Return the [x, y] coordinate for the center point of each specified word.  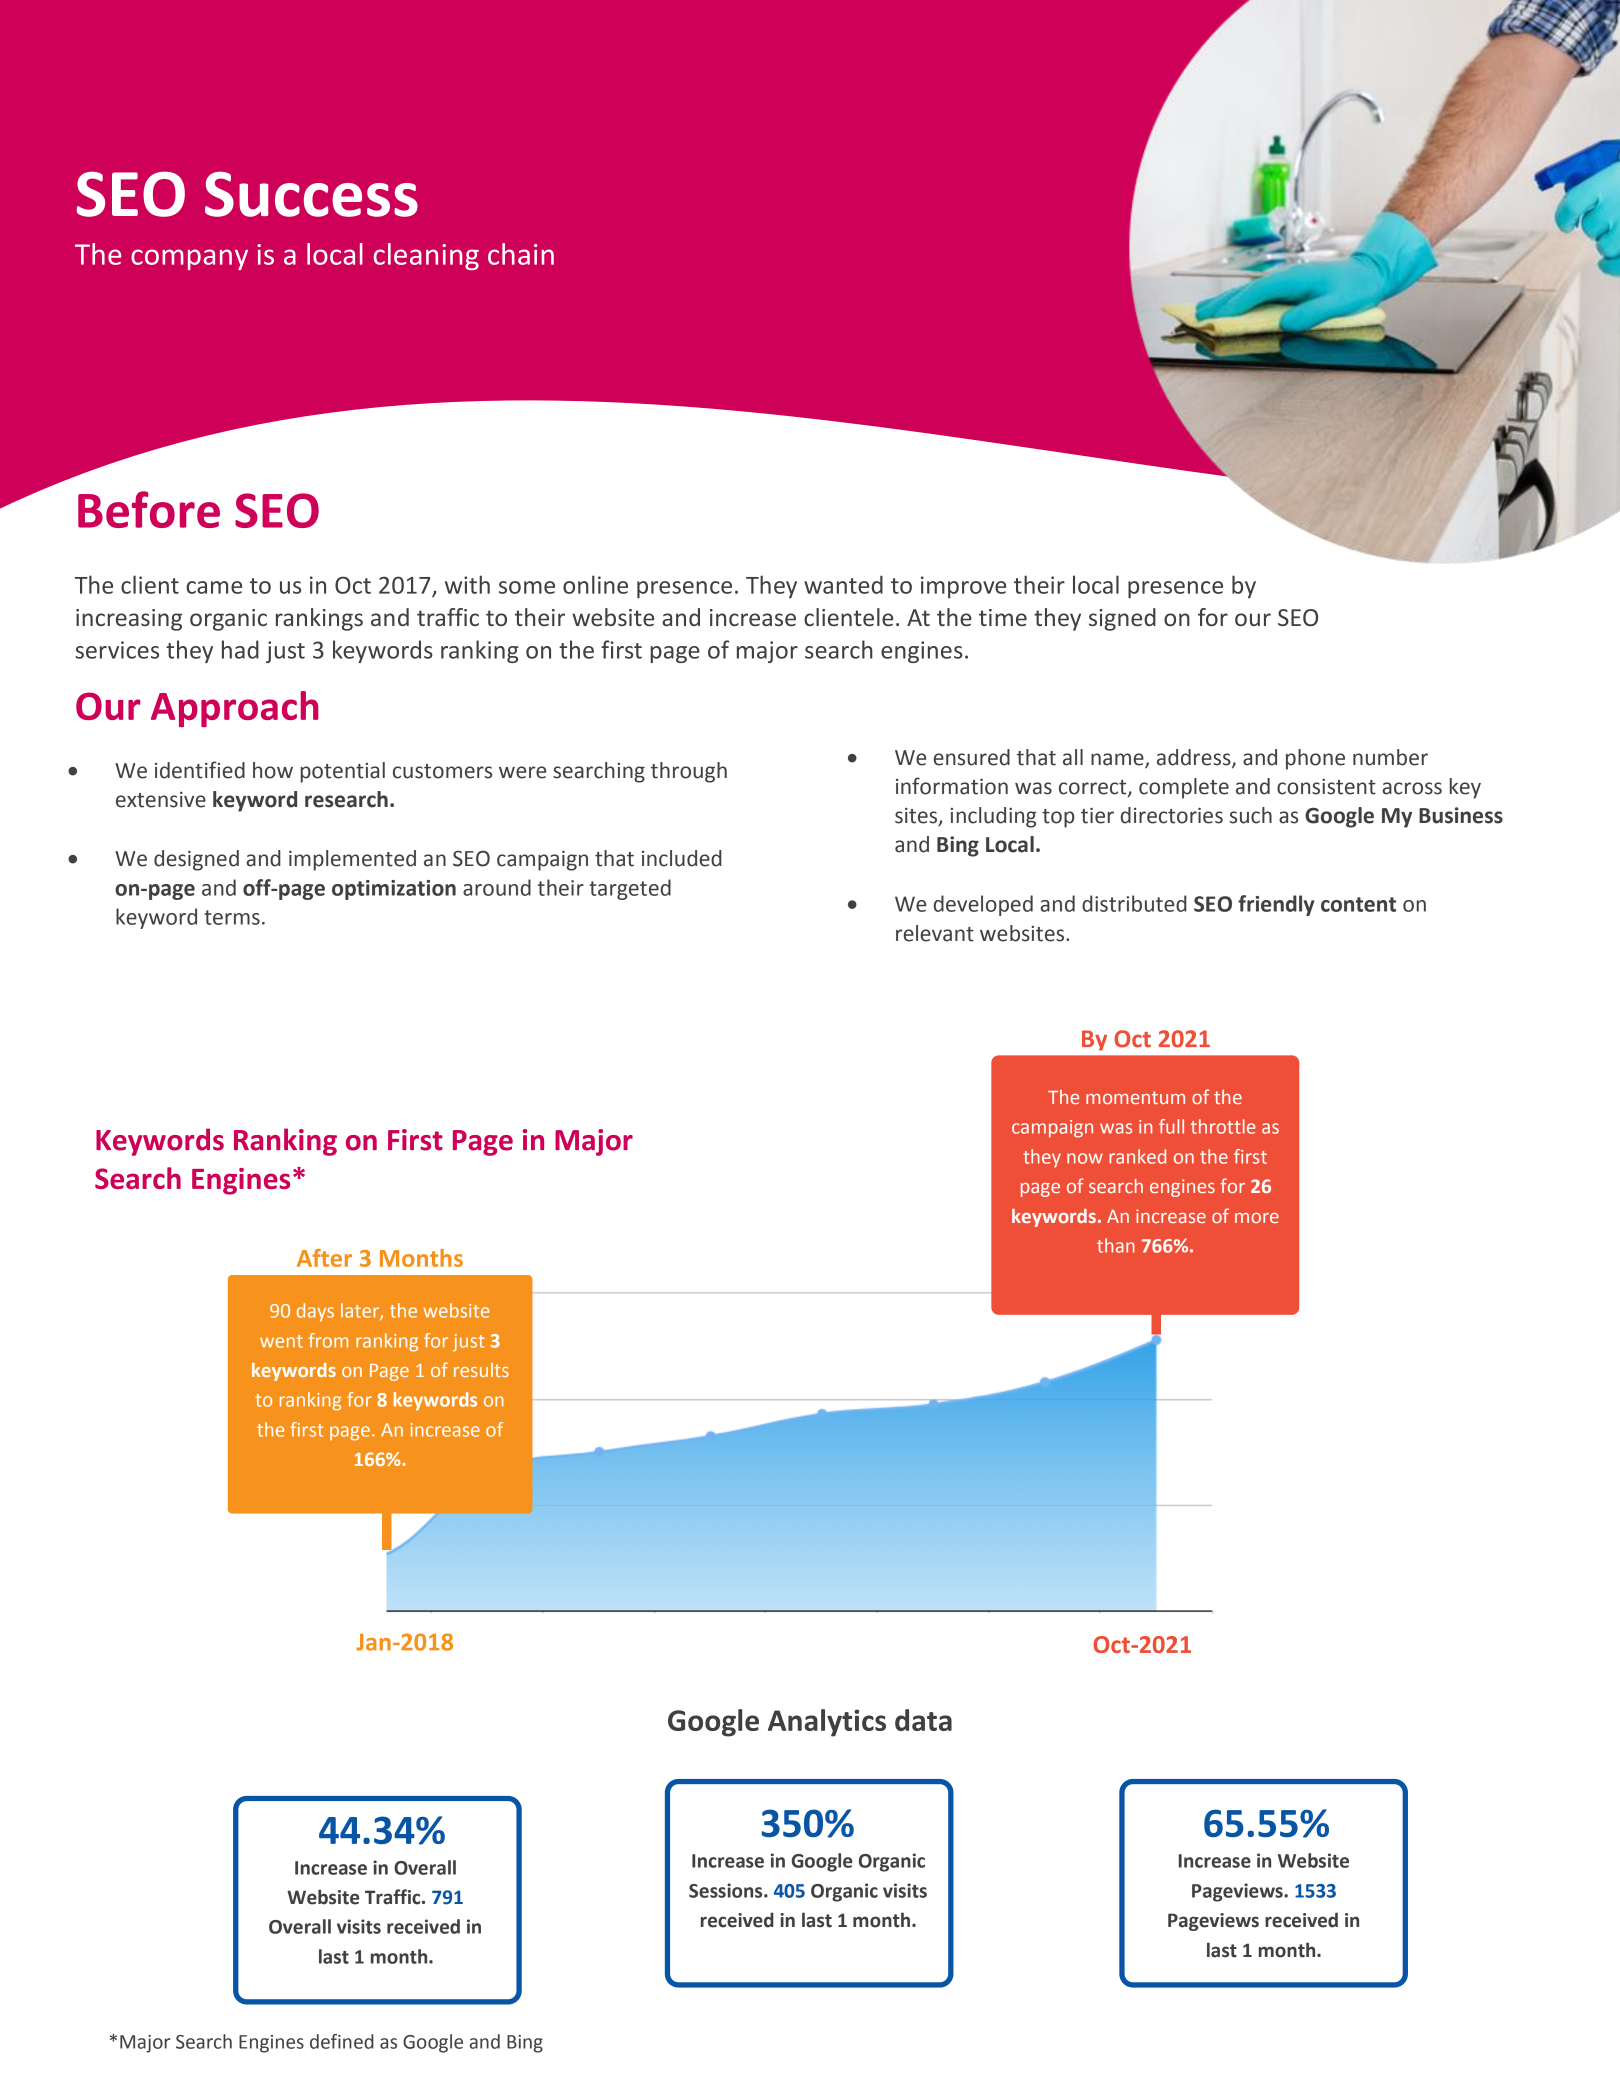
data [923, 1720]
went [281, 1341]
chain [521, 254]
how [273, 770]
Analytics [827, 1723]
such [1251, 815]
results [481, 1370]
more [1257, 1218]
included [682, 858]
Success [311, 194]
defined [342, 2041]
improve [963, 587]
